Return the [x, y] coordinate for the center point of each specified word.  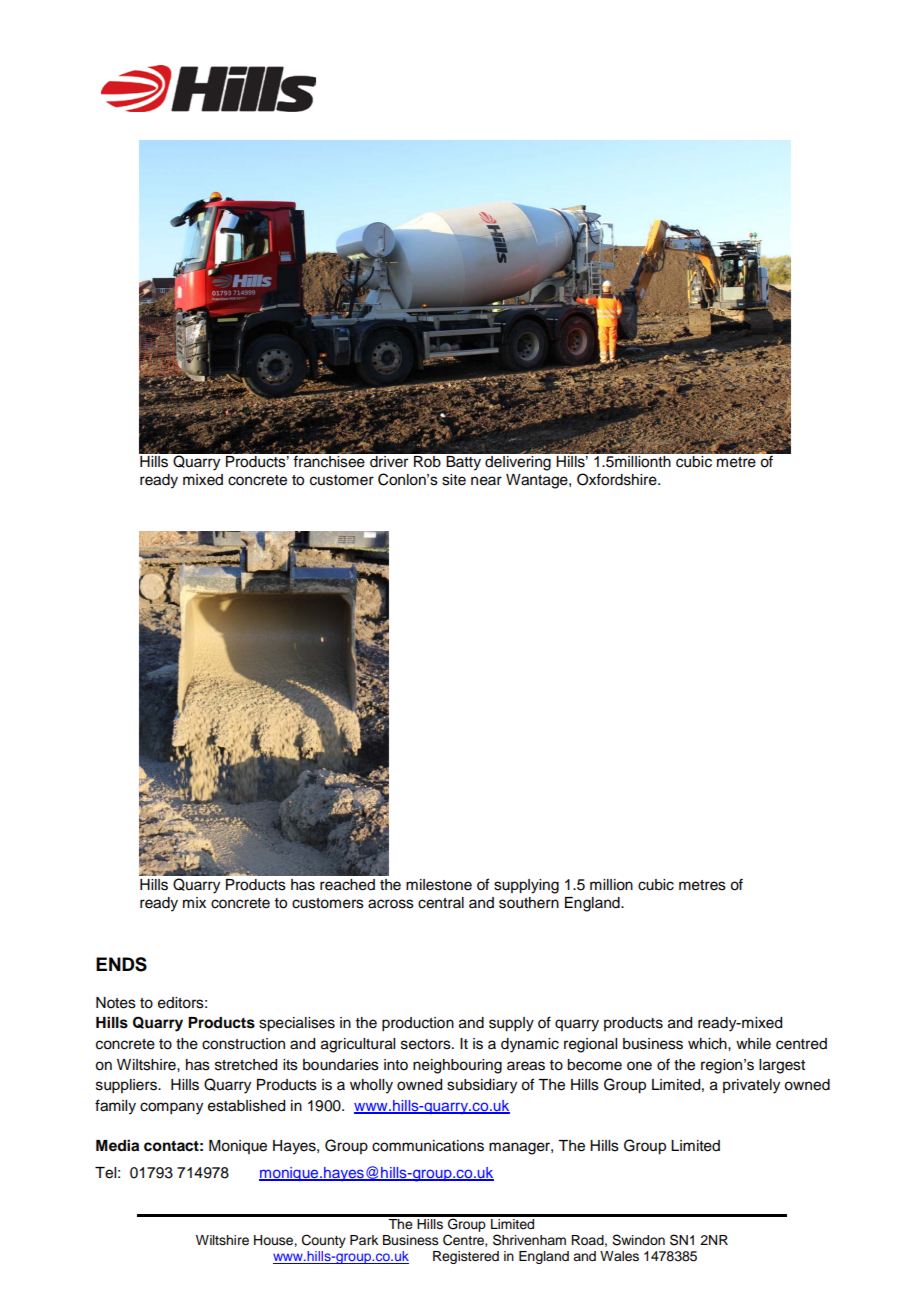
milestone [439, 885]
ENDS [121, 964]
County [324, 1241]
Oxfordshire [618, 479]
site [454, 480]
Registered [466, 1257]
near [486, 481]
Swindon [638, 1240]
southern [529, 903]
